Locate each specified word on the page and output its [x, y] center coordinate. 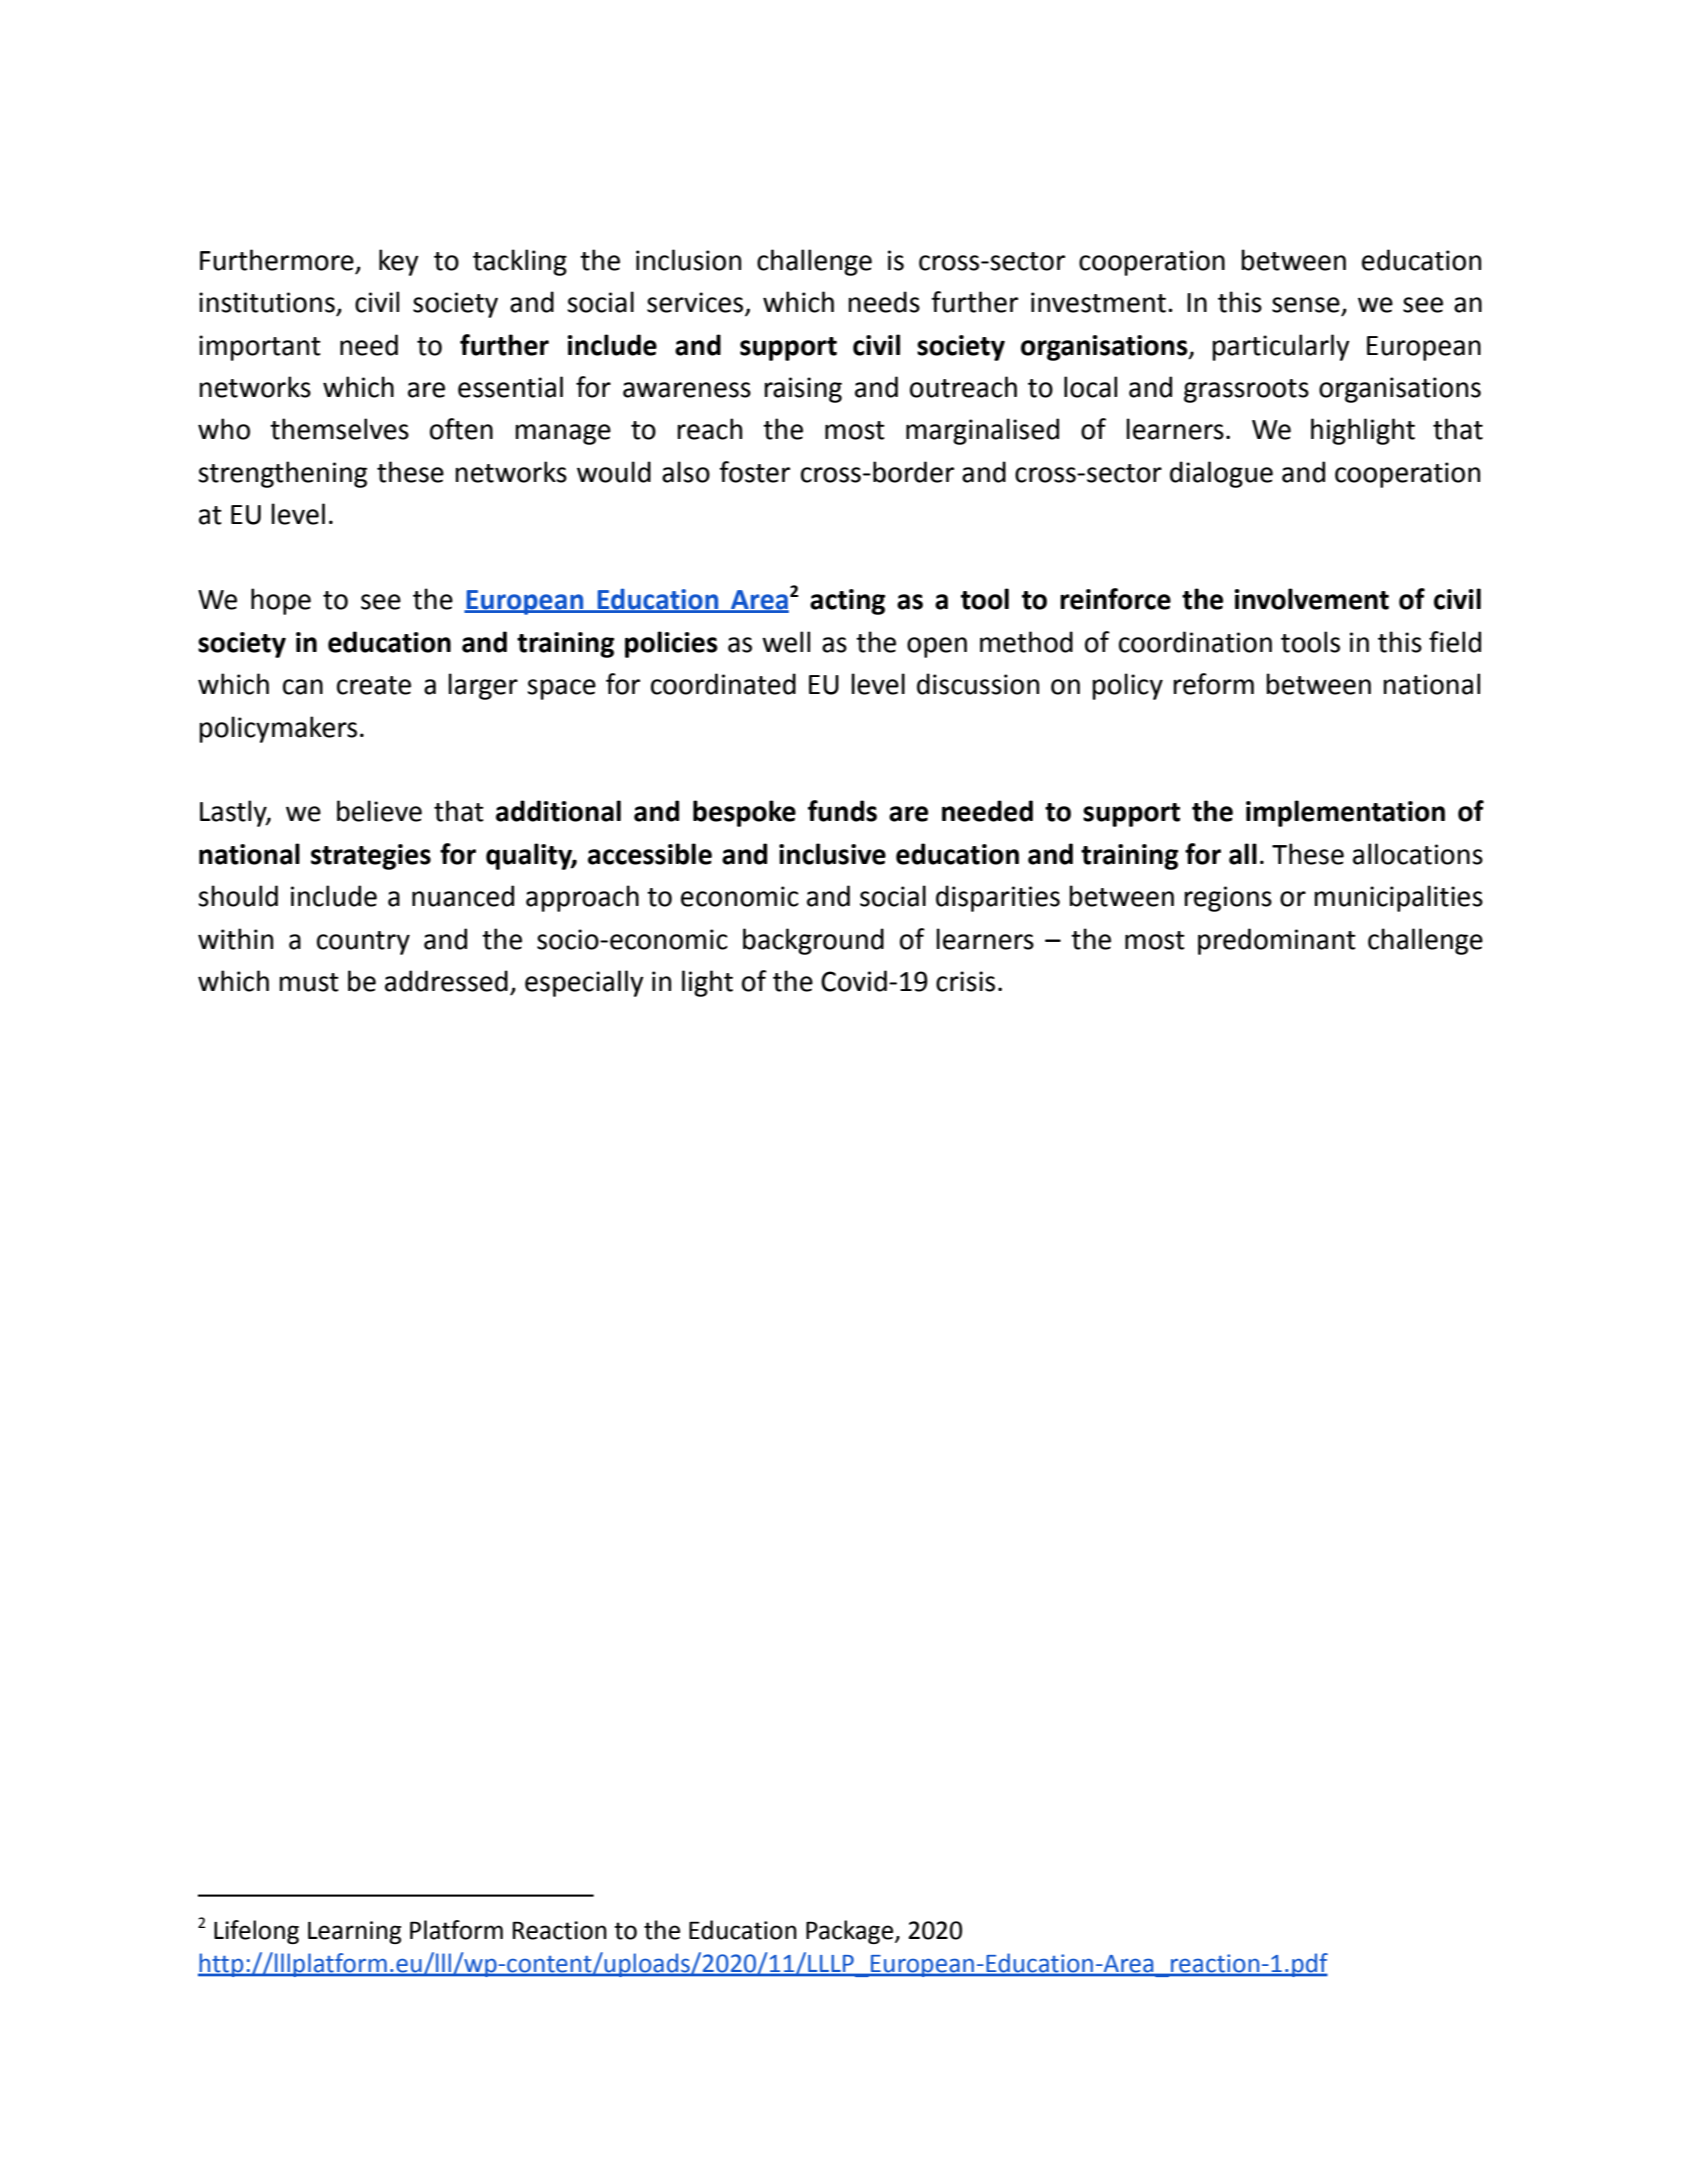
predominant [1277, 941]
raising [803, 390]
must [309, 982]
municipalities [1398, 898]
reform [1213, 684]
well [786, 642]
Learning [354, 1932]
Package [851, 1932]
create [374, 685]
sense [1306, 305]
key [399, 262]
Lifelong [256, 1932]
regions [1228, 899]
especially [584, 983]
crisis [965, 981]
